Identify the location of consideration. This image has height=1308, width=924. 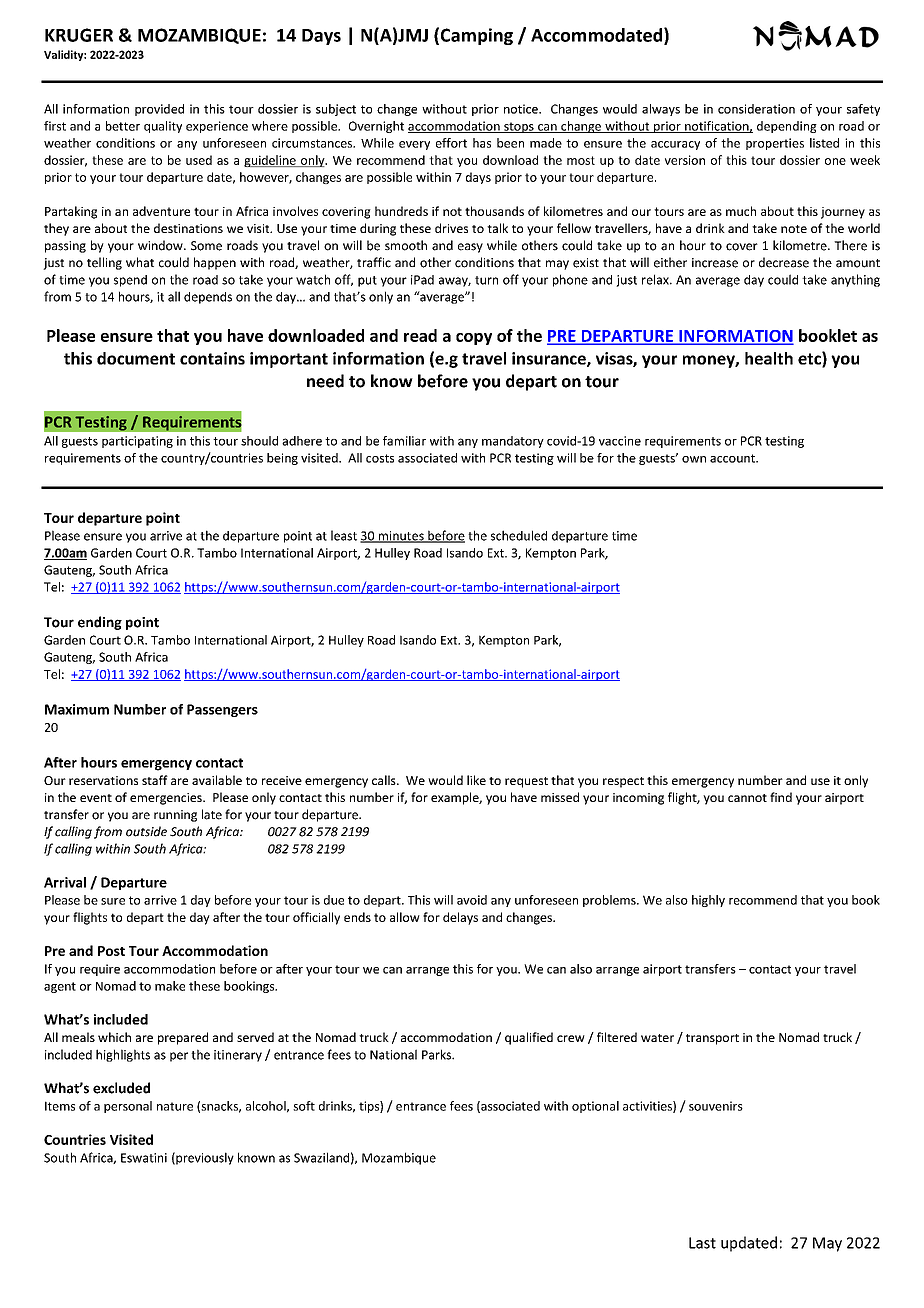
(756, 109).
